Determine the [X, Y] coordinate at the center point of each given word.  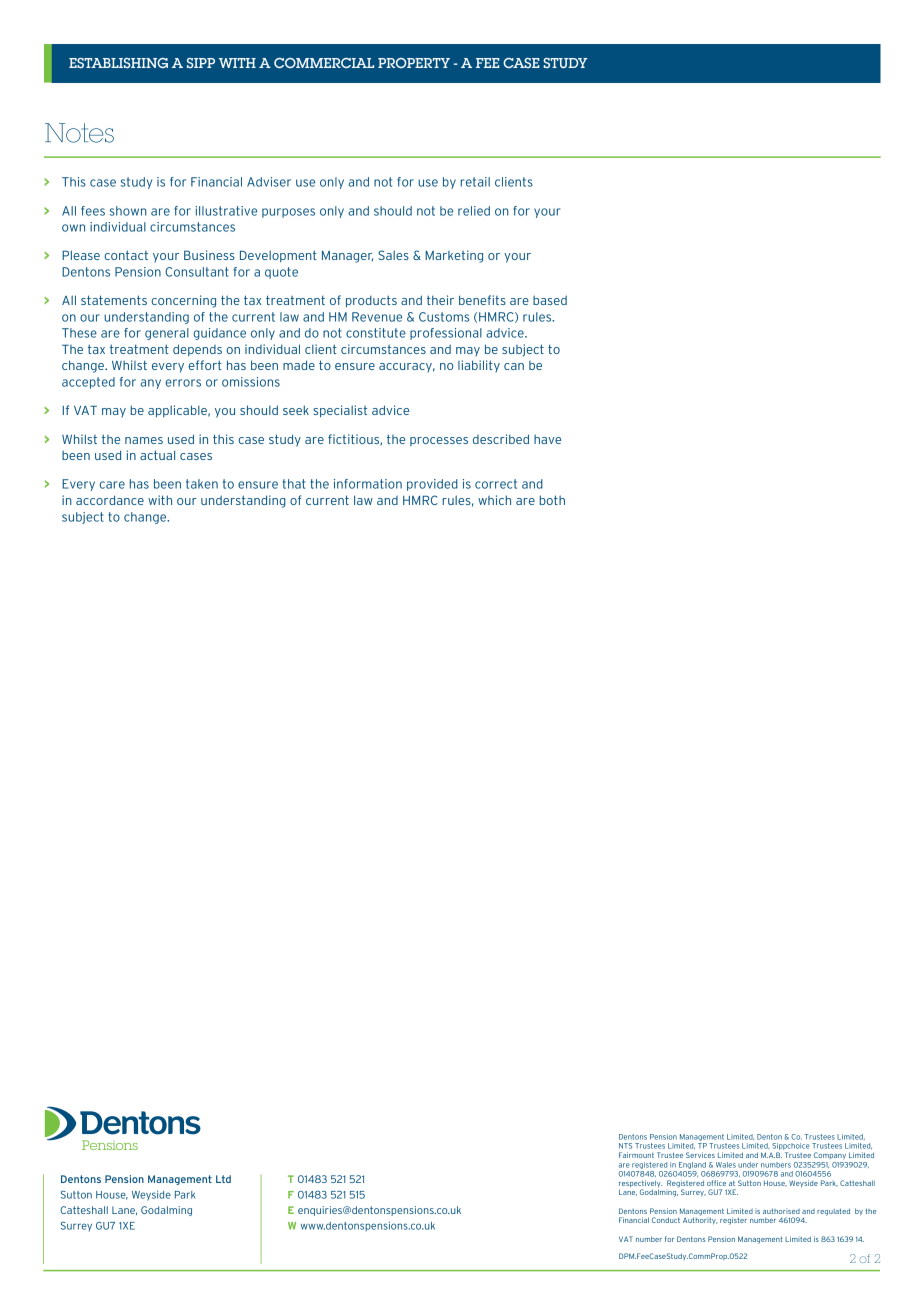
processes [439, 441]
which [494, 500]
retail [475, 182]
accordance [110, 500]
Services [700, 1155]
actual [157, 455]
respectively [640, 1185]
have [547, 439]
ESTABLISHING [118, 63]
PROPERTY [414, 63]
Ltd [223, 1179]
